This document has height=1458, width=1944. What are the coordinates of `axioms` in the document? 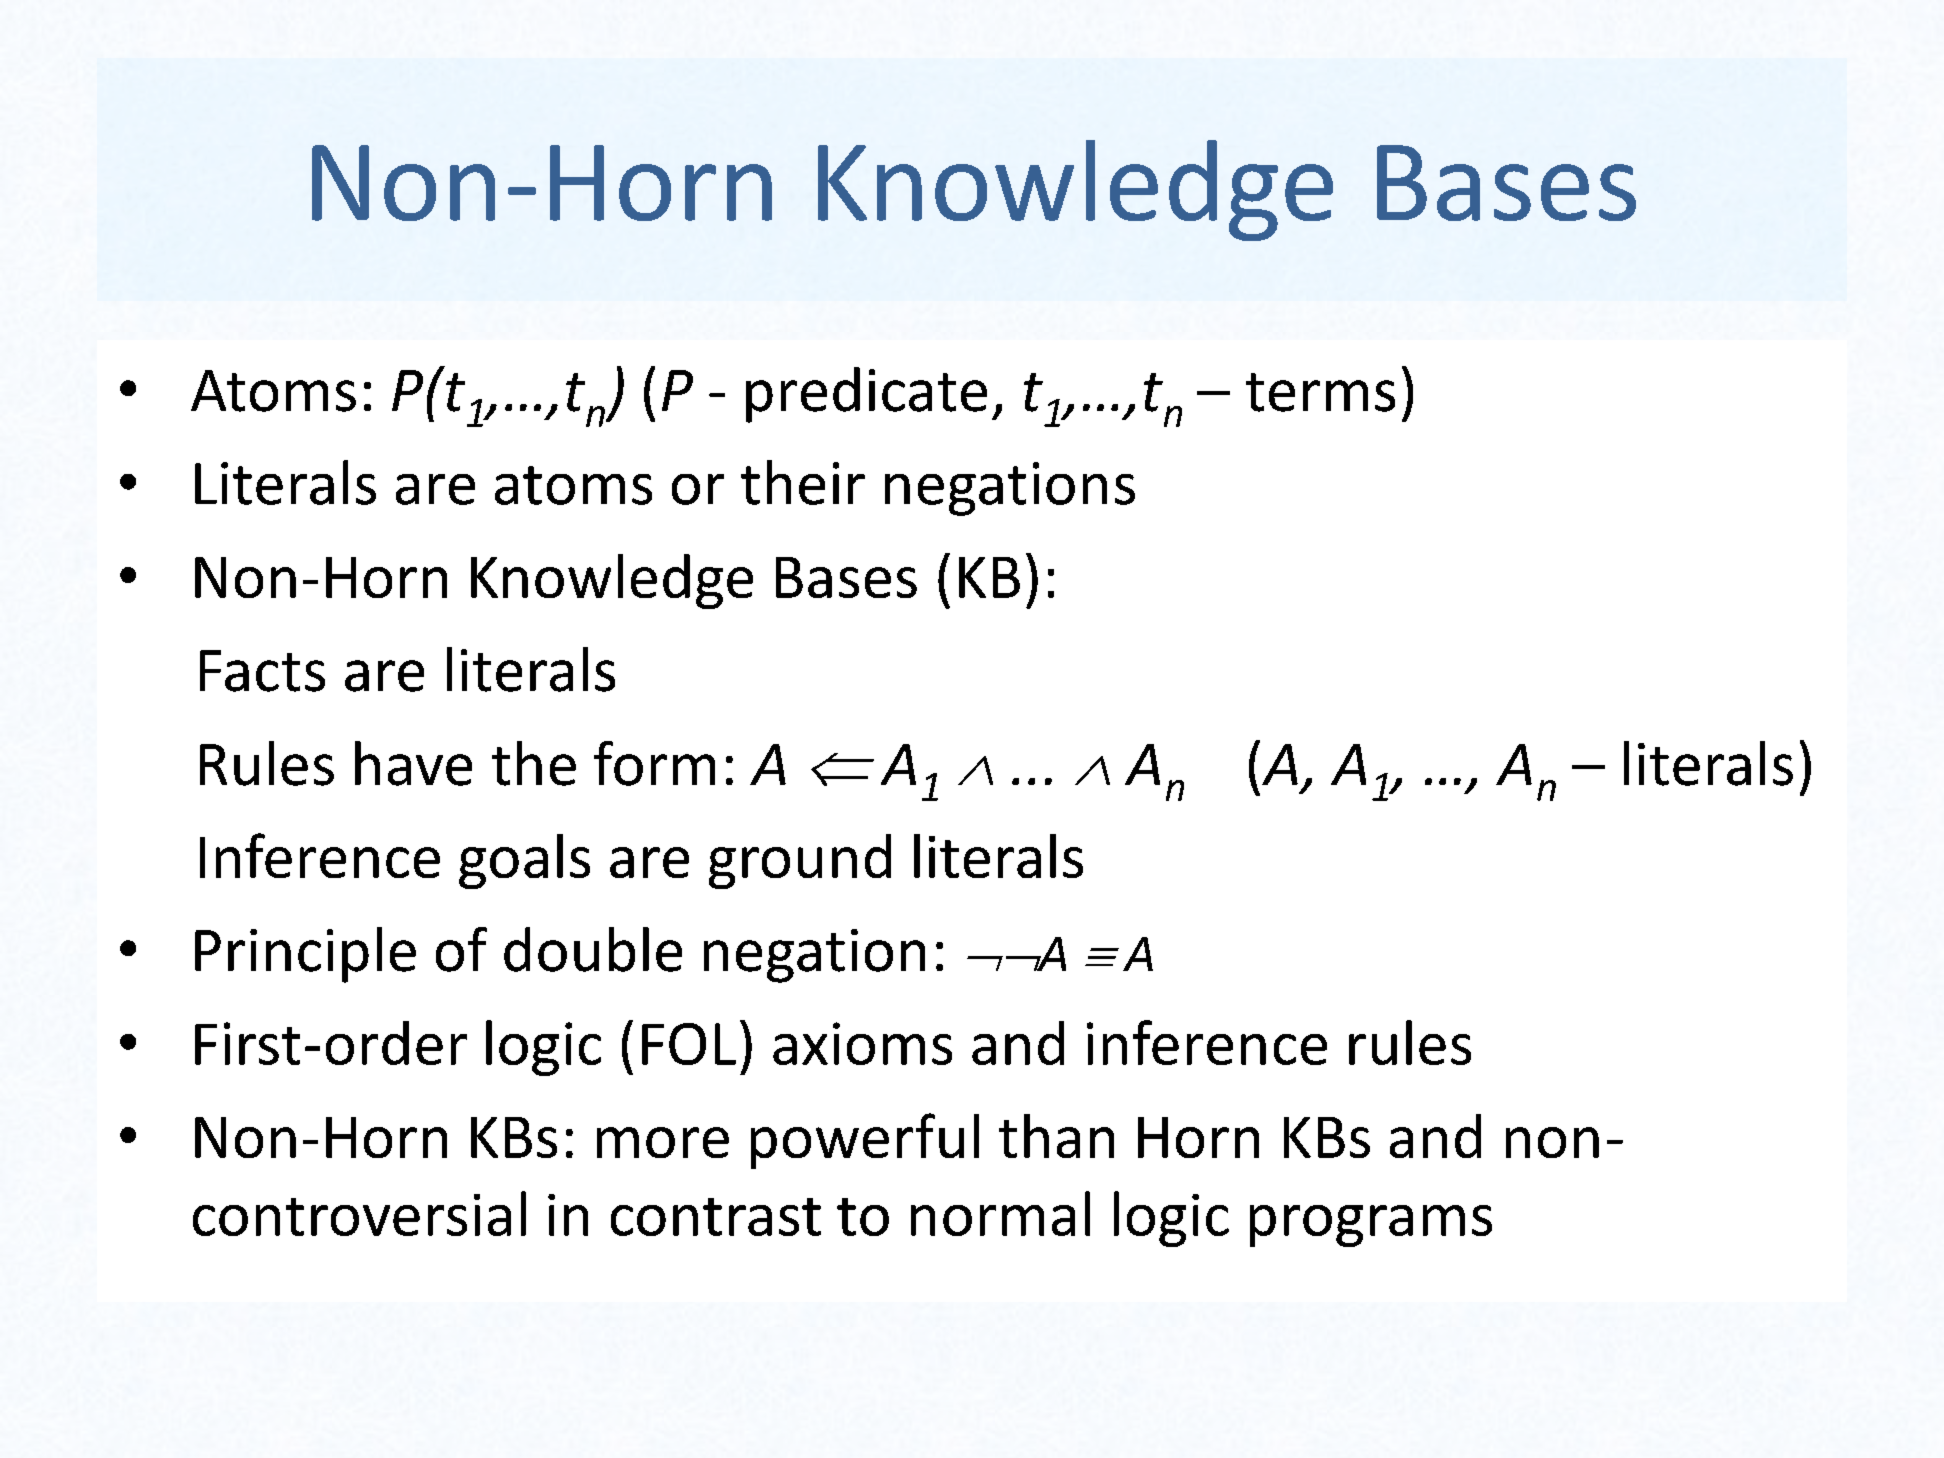 It's located at (862, 1043).
